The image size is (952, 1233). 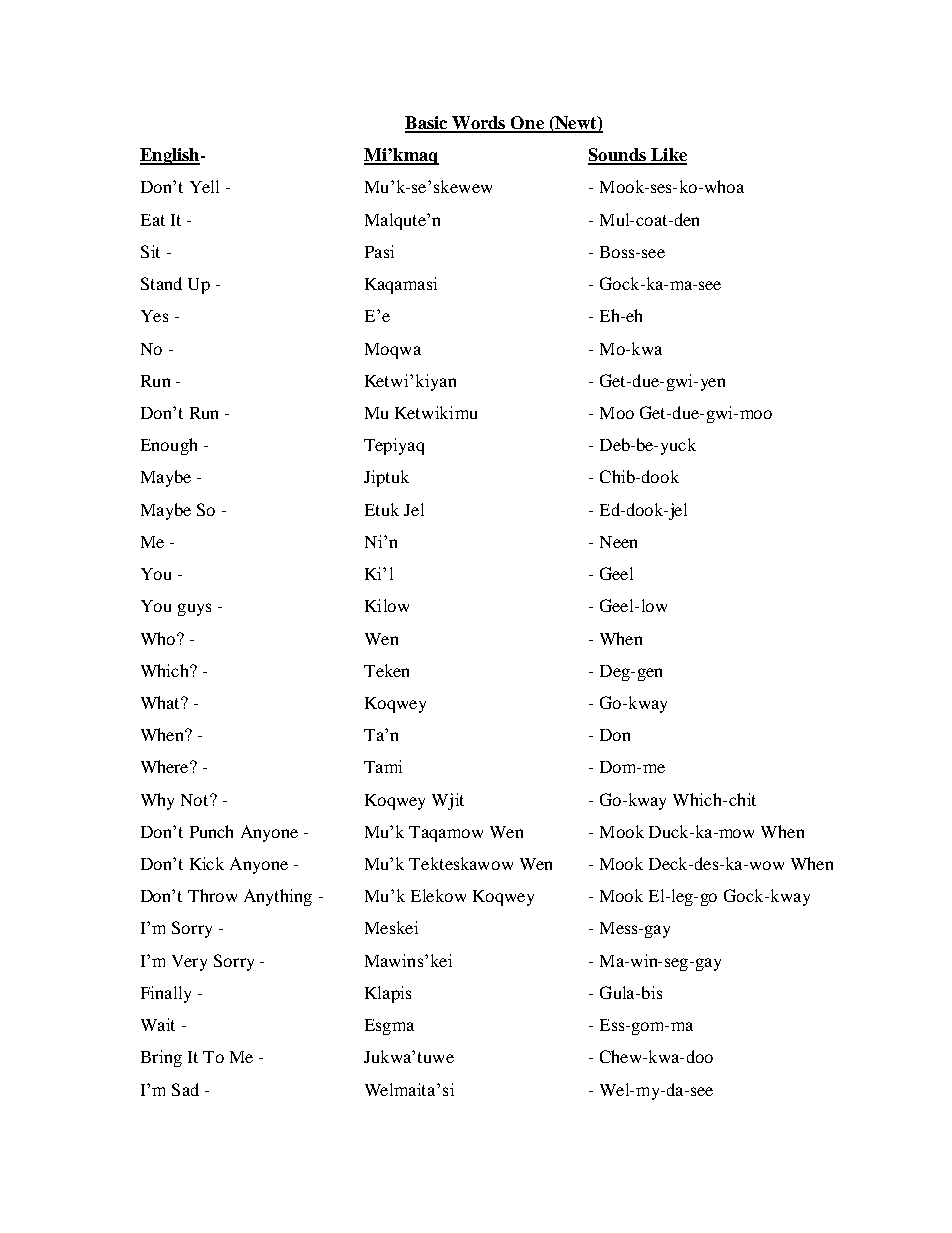 I want to click on Basic, so click(x=427, y=124).
